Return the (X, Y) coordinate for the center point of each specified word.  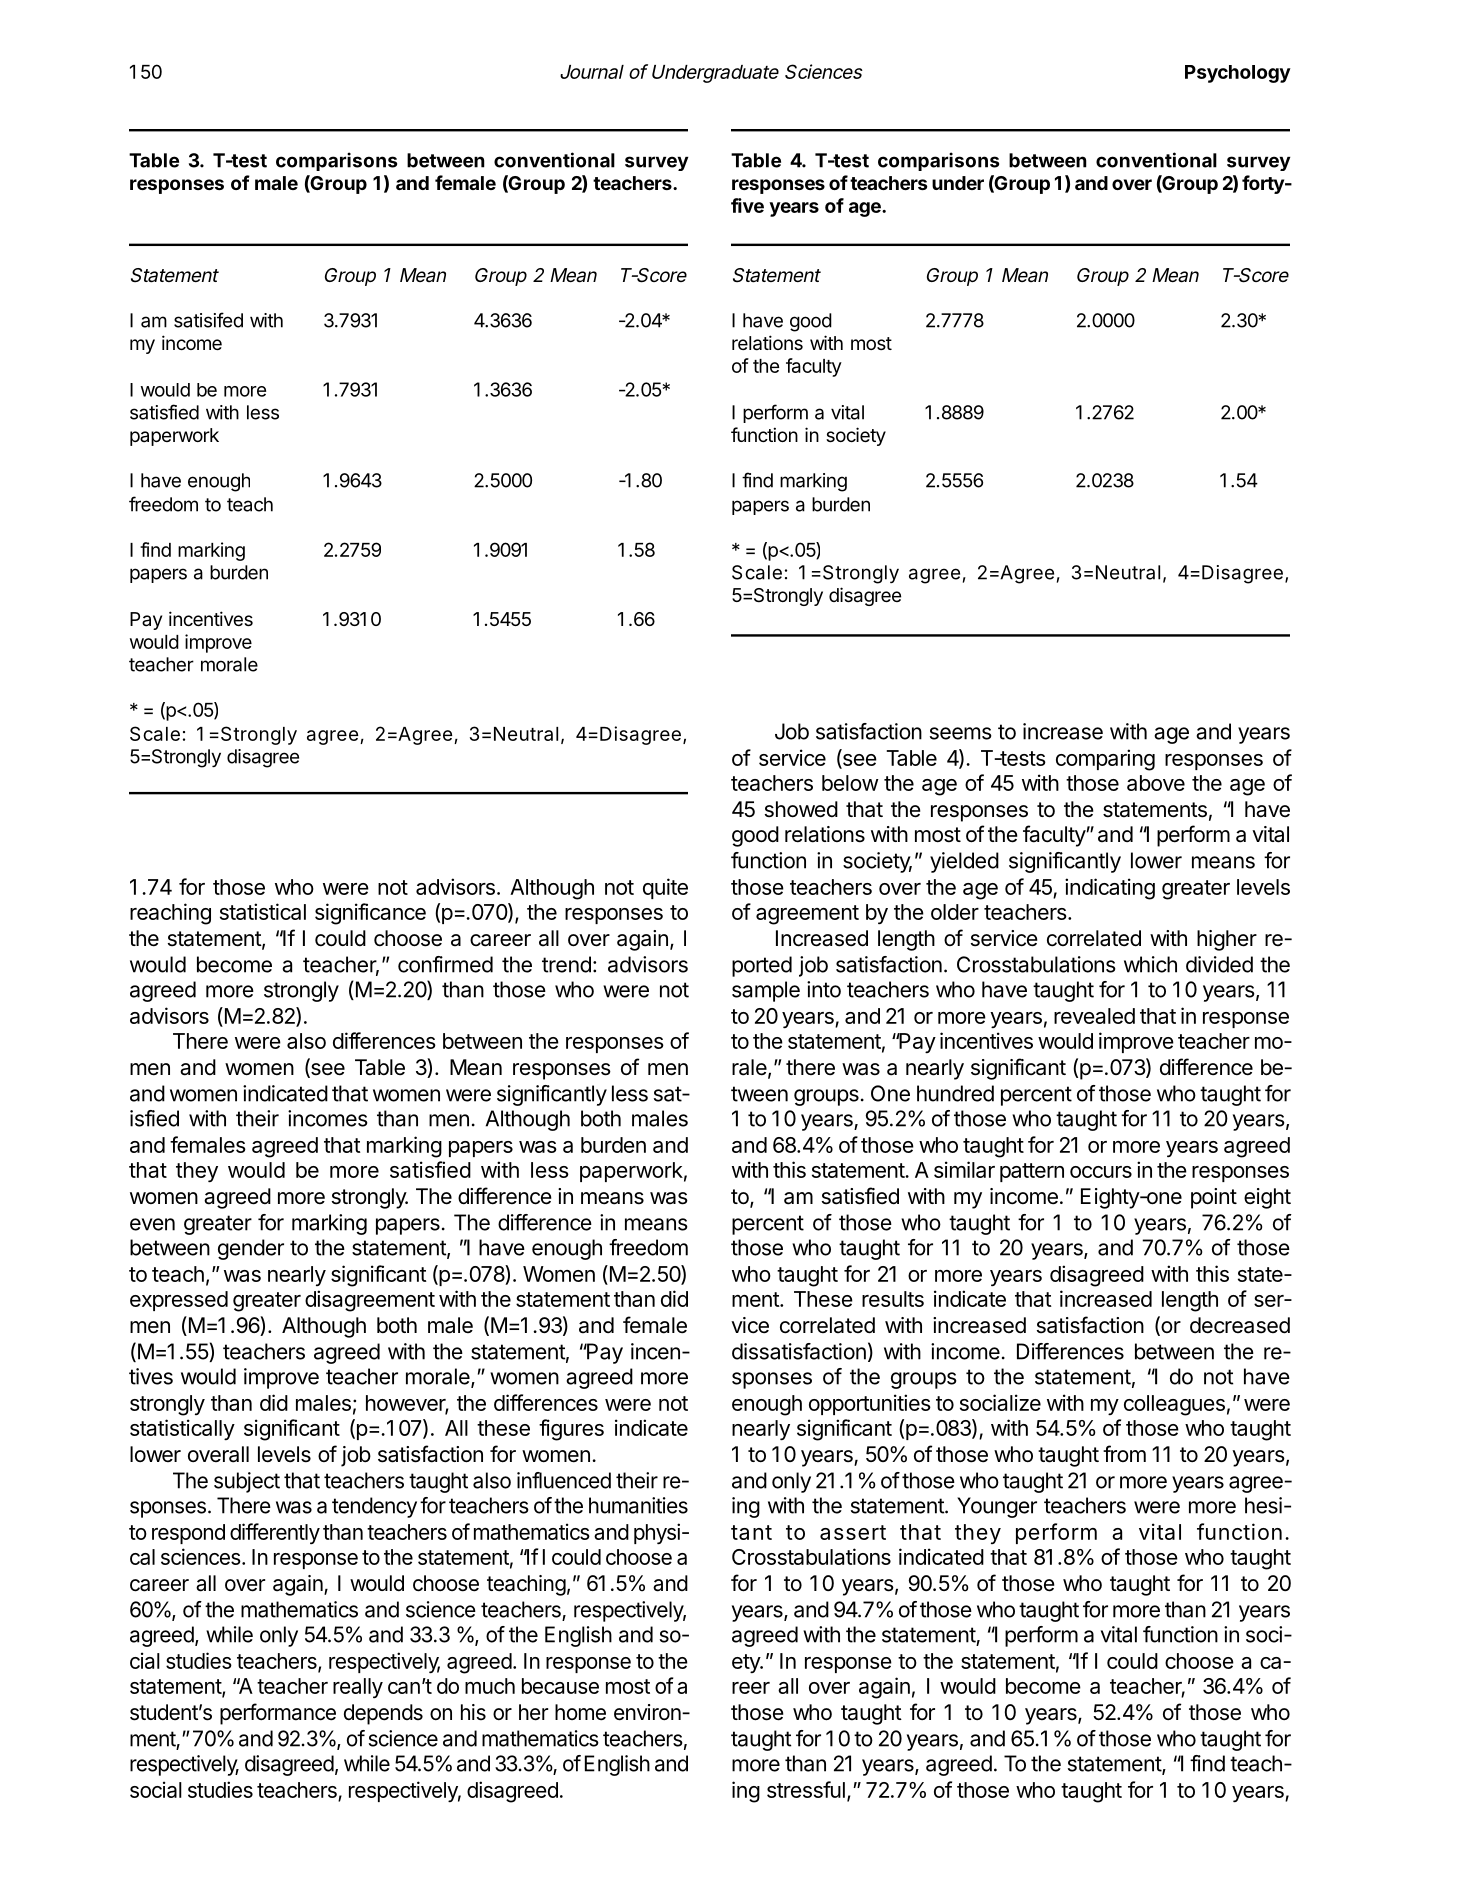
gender (251, 1249)
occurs (1101, 1172)
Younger (997, 1507)
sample (766, 991)
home (580, 1712)
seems (961, 733)
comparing (1105, 760)
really (358, 1688)
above (1156, 783)
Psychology (1238, 74)
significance (370, 914)
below (850, 783)
